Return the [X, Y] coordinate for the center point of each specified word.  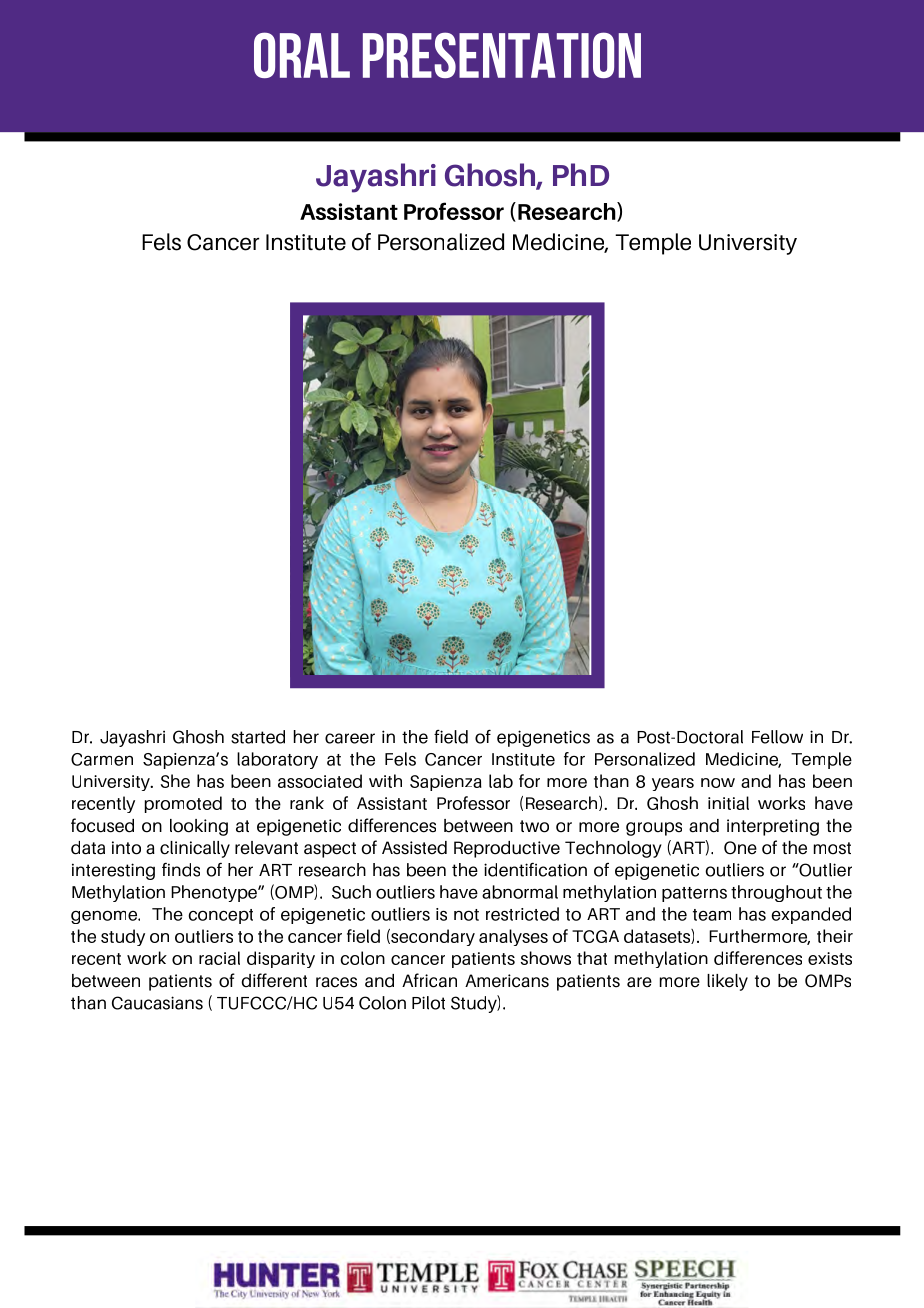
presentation [502, 55]
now [718, 783]
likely [727, 982]
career [350, 738]
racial [219, 958]
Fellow [777, 737]
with [385, 781]
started [258, 737]
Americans [507, 981]
